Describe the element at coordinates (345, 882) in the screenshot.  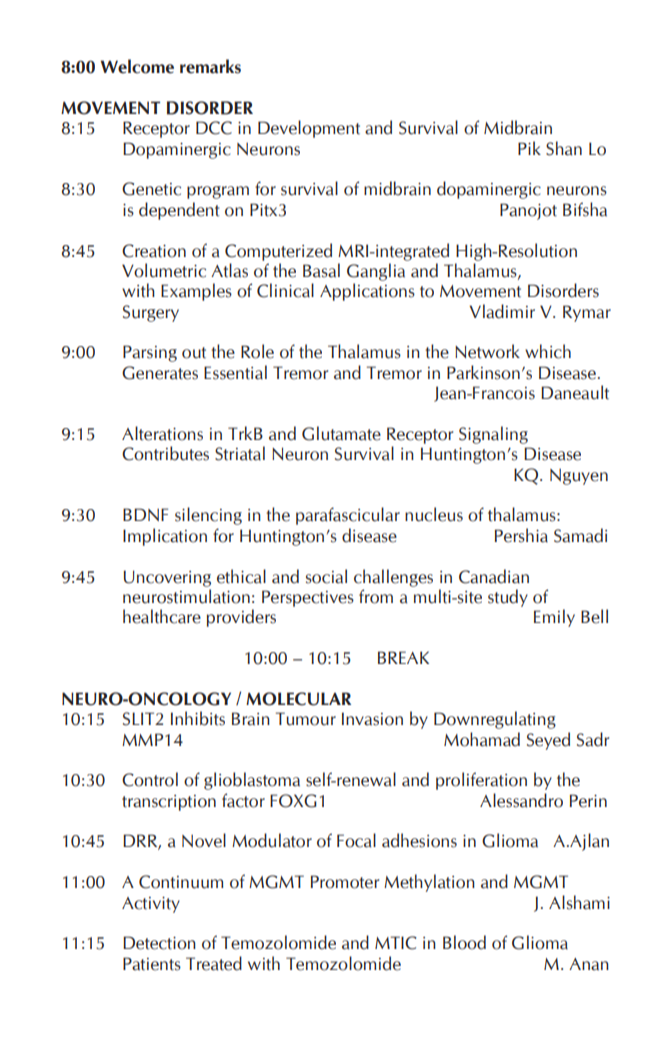
I see `Promoter` at that location.
